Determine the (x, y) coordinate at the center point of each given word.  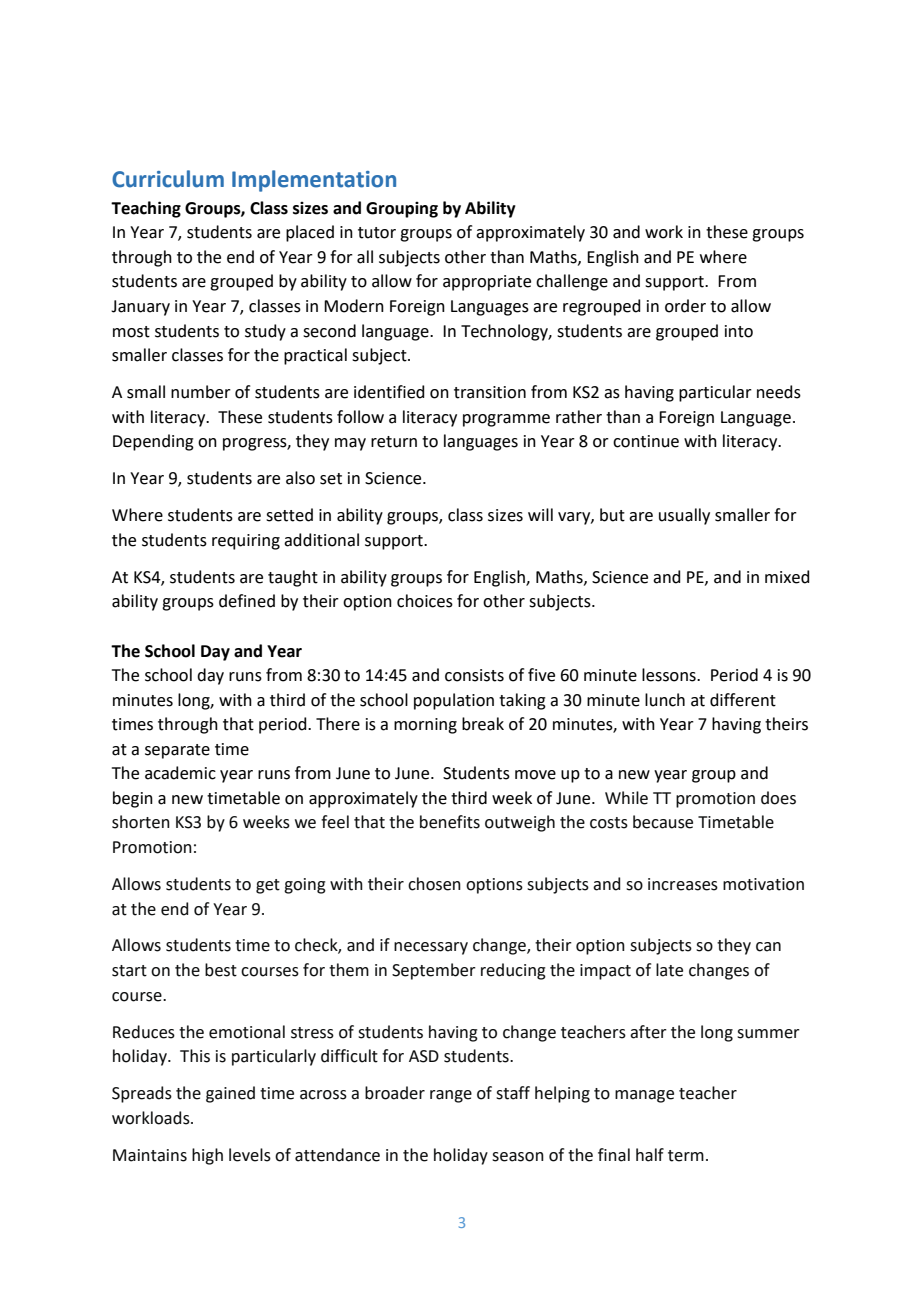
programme (506, 420)
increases (683, 884)
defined (247, 601)
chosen (434, 884)
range (451, 1096)
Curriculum (168, 179)
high (207, 1156)
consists (474, 675)
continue (646, 441)
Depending (153, 442)
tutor (377, 233)
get (268, 886)
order (685, 306)
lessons (670, 675)
